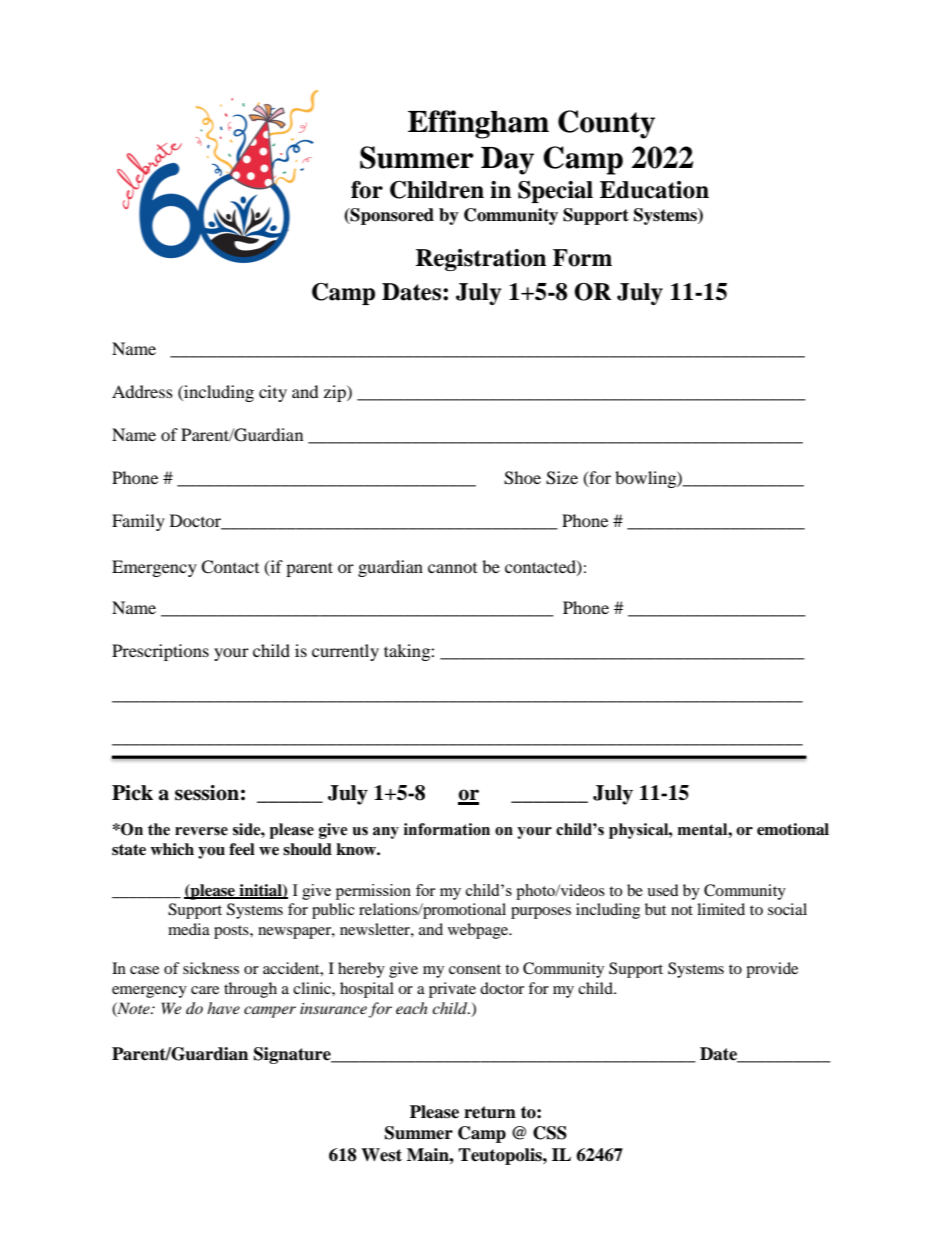  I want to click on Sponsored, so click(391, 216).
